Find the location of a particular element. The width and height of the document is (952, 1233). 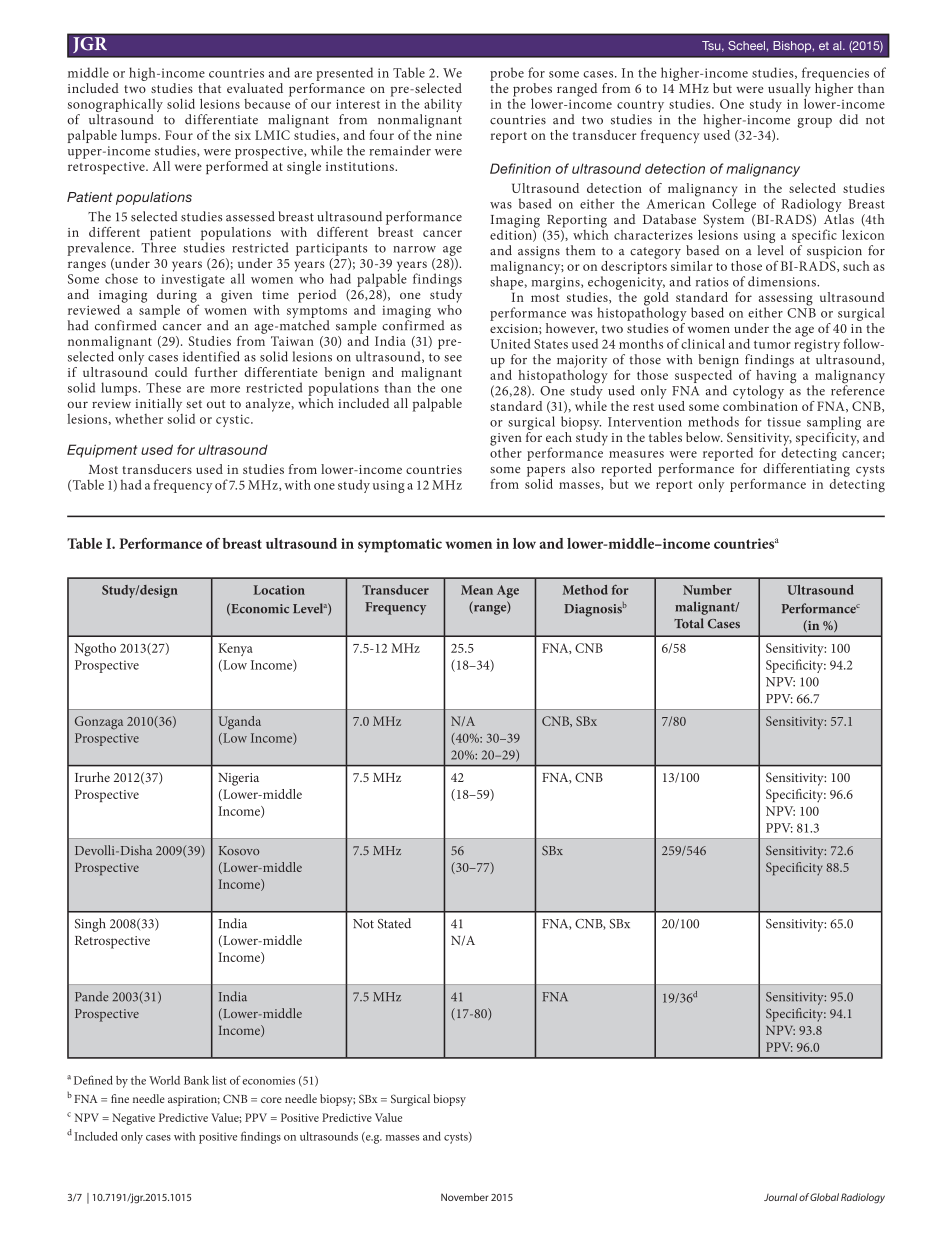

Mean is located at coordinates (477, 590).
